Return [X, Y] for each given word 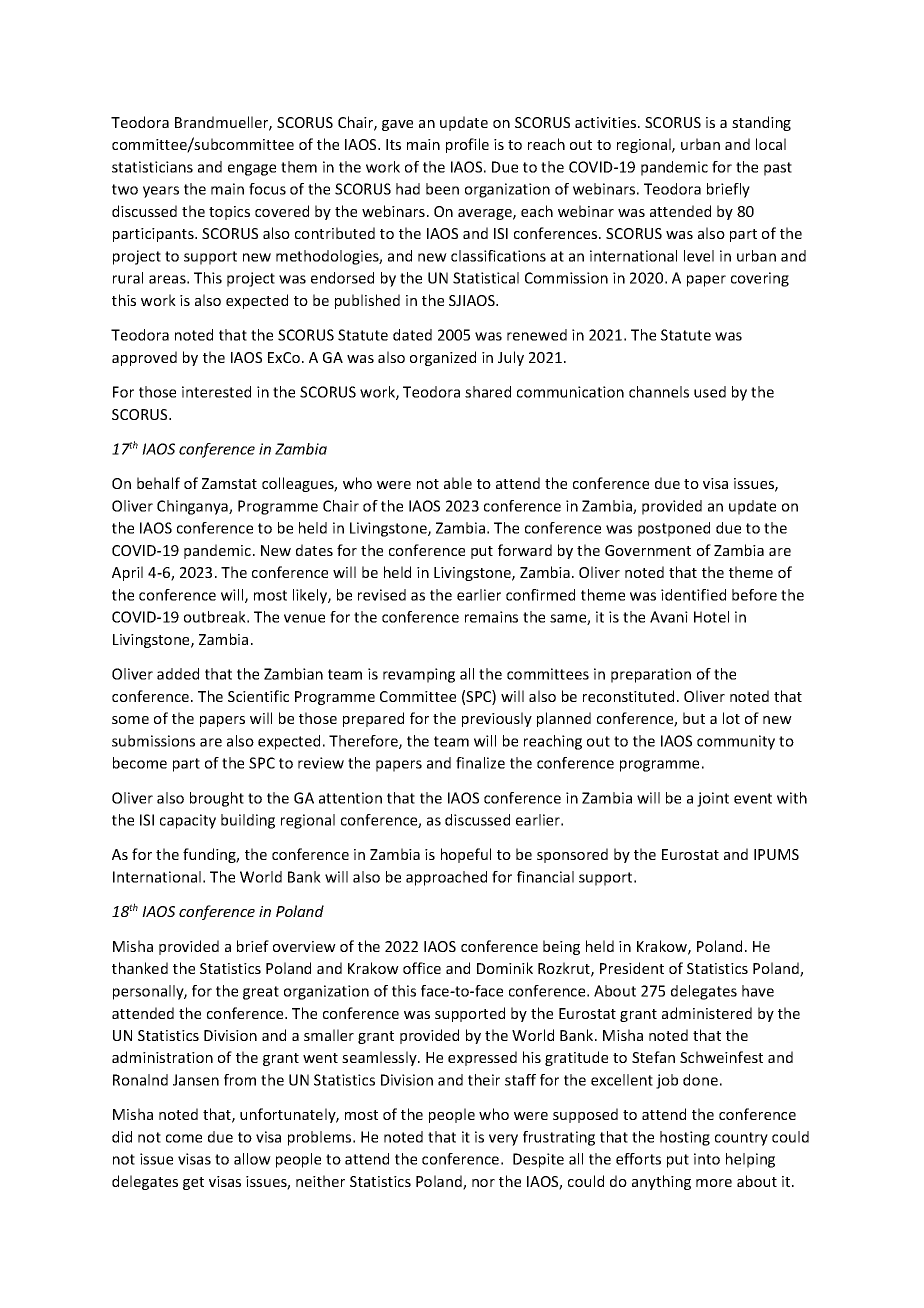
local [771, 144]
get [193, 1183]
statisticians [152, 167]
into [707, 1159]
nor [483, 1183]
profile [467, 145]
